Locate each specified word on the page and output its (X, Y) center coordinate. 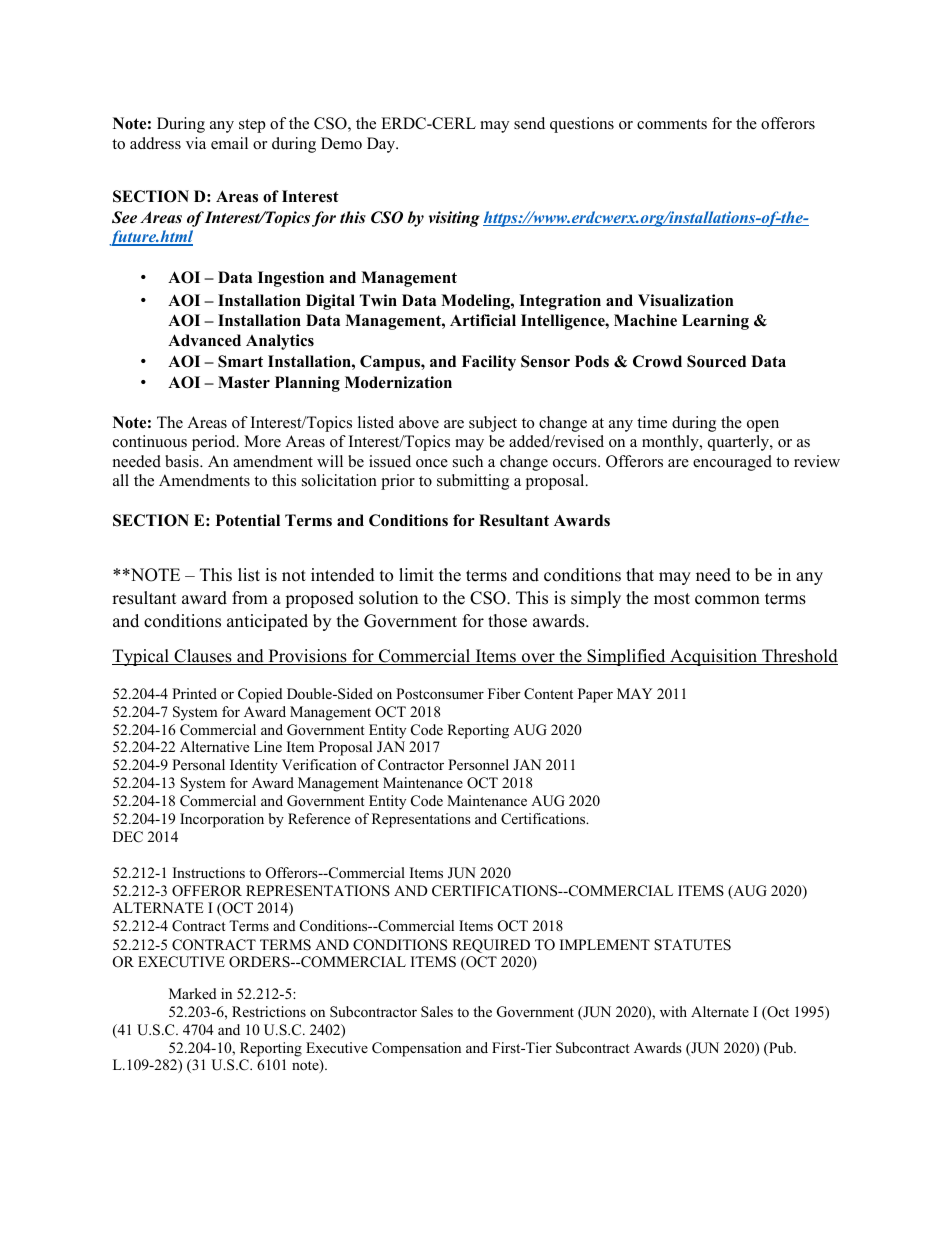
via (196, 143)
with (673, 1011)
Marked (193, 993)
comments (672, 124)
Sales (437, 1011)
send (529, 123)
